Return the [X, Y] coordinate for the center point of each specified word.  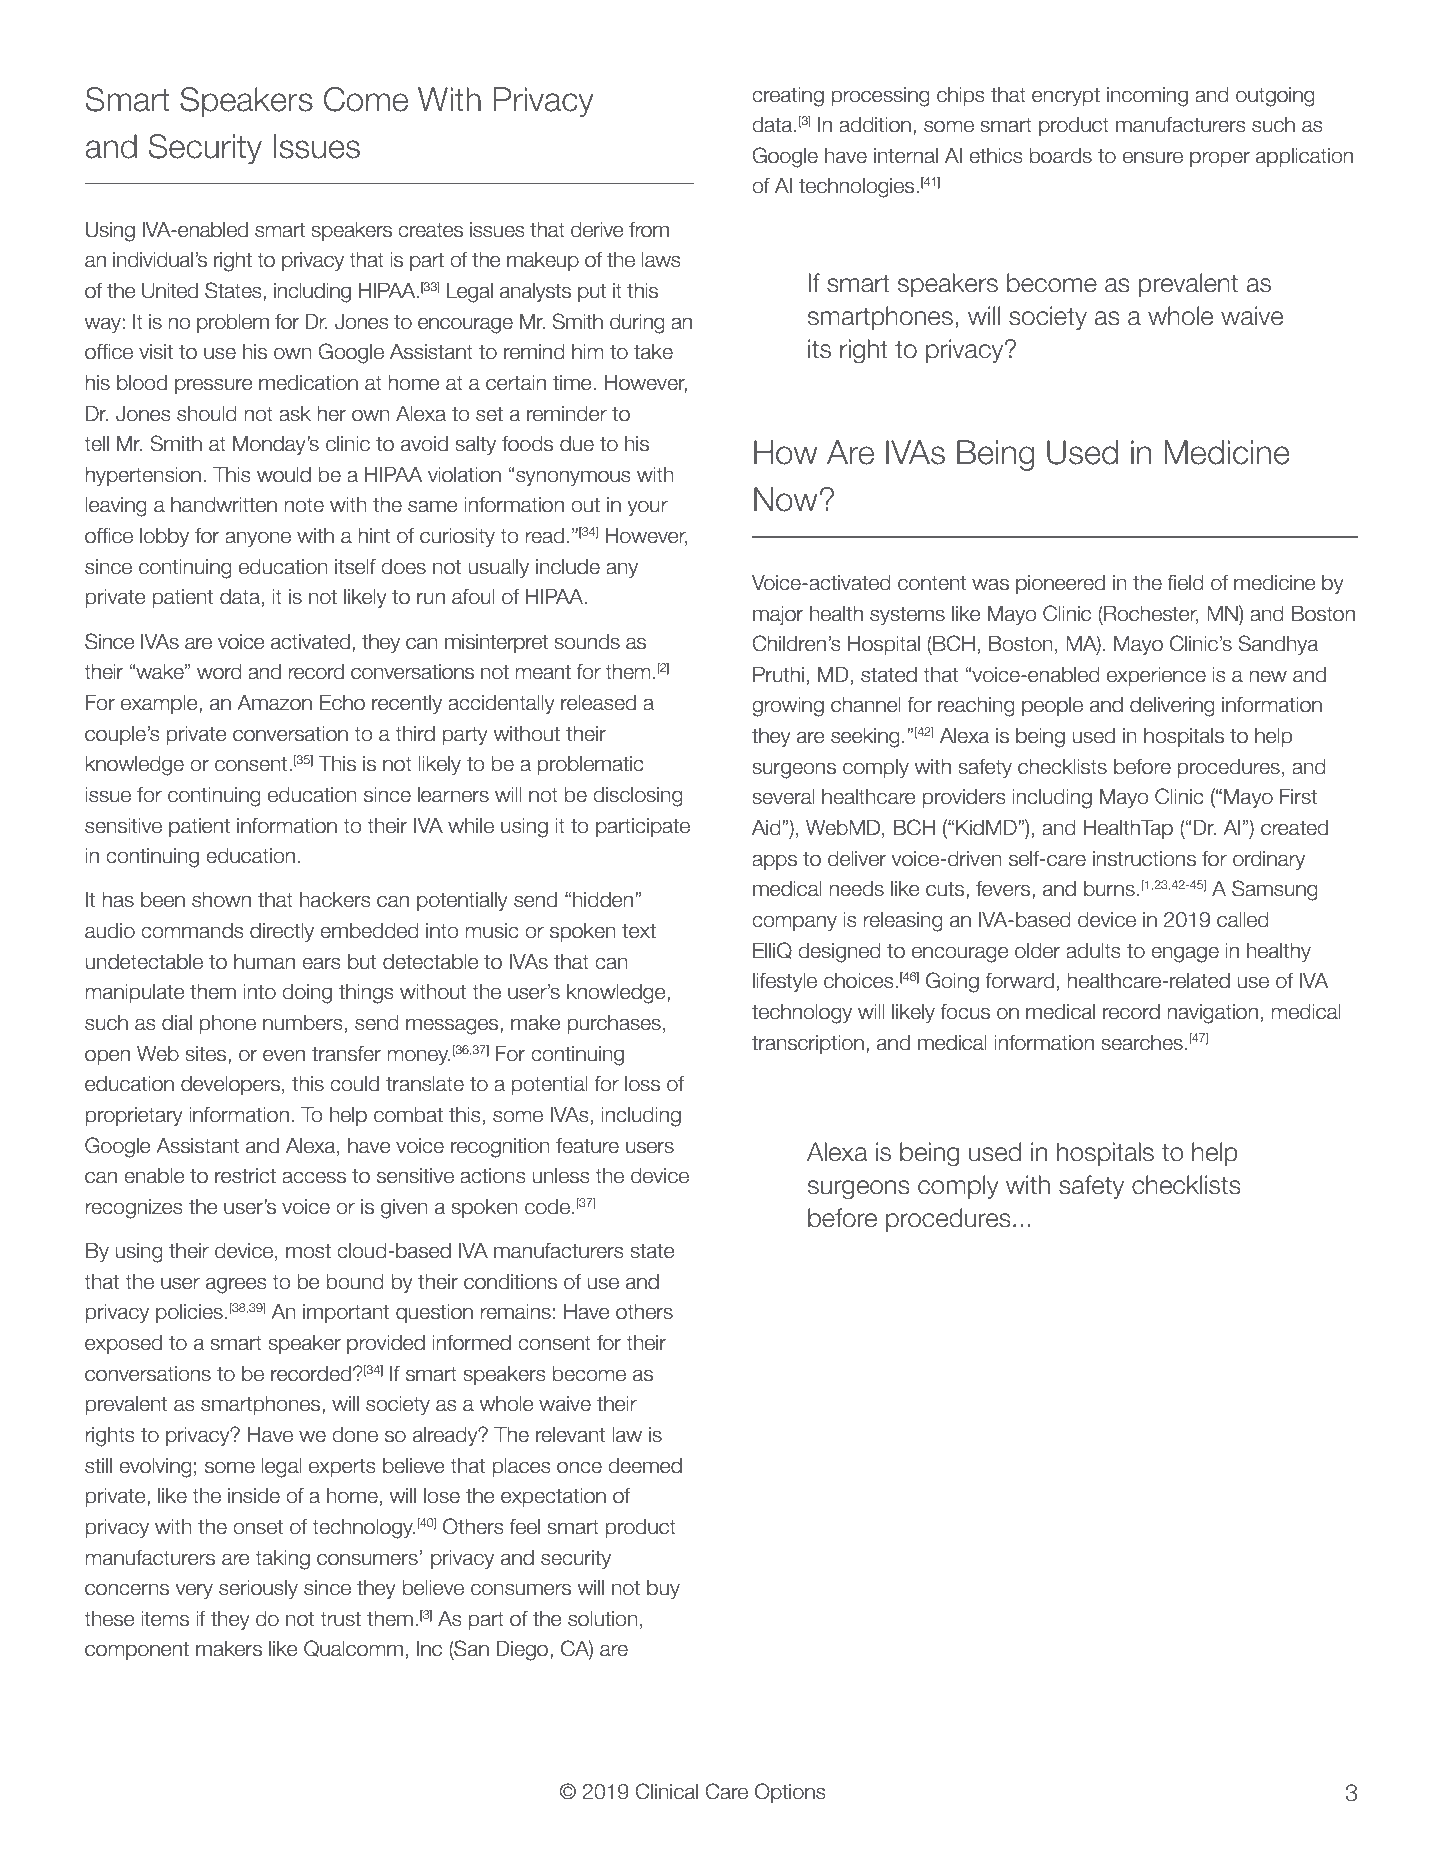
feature [587, 1146]
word [219, 672]
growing [788, 707]
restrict [245, 1176]
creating [788, 97]
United [170, 291]
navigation [1213, 1014]
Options [790, 1793]
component [137, 1650]
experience [1156, 676]
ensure [1153, 157]
